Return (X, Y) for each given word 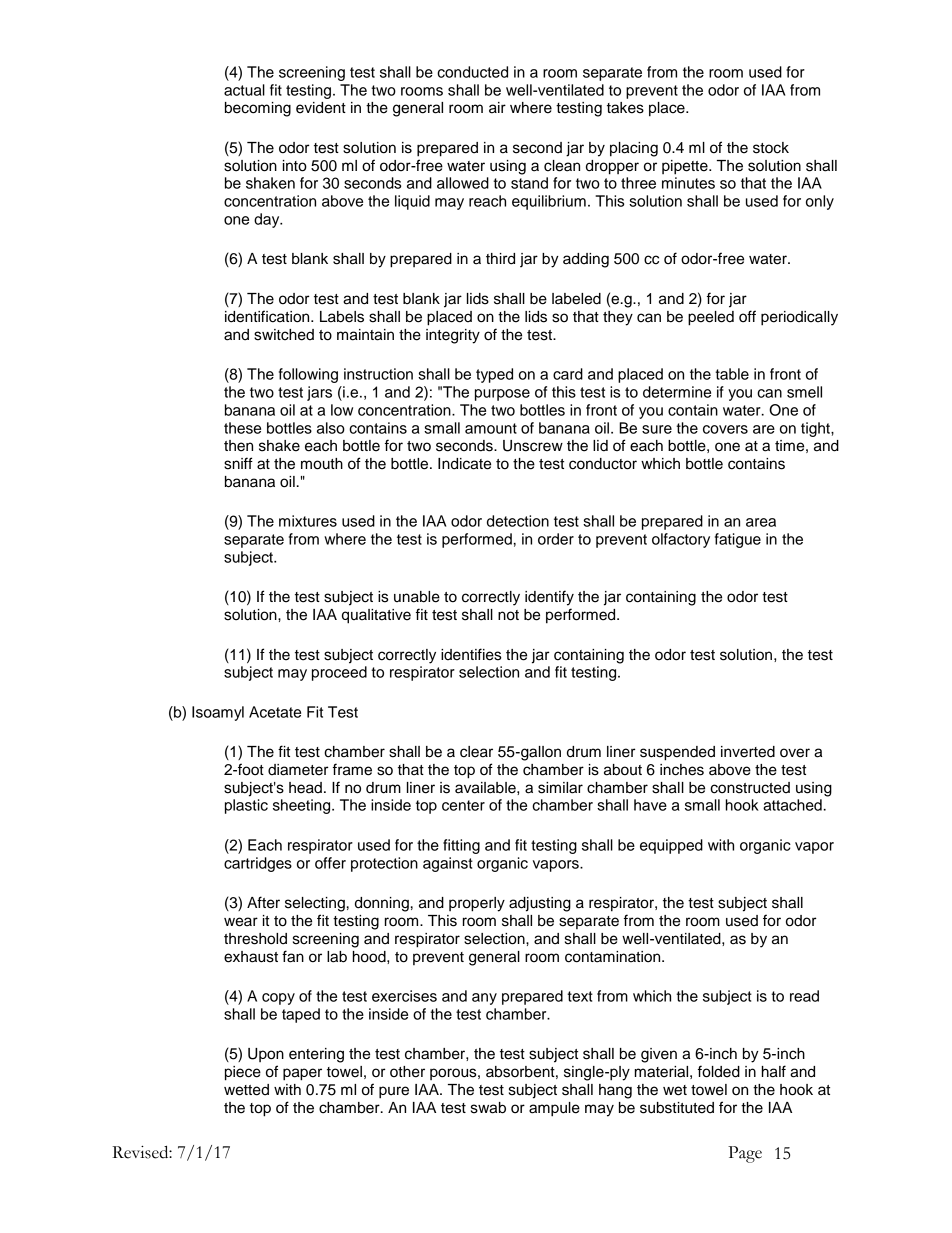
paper (302, 1074)
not (508, 615)
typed (494, 375)
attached (792, 805)
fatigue (738, 540)
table (732, 374)
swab (488, 1108)
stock (771, 148)
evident (321, 108)
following (308, 375)
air (497, 108)
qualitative (376, 616)
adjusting (540, 904)
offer (330, 863)
